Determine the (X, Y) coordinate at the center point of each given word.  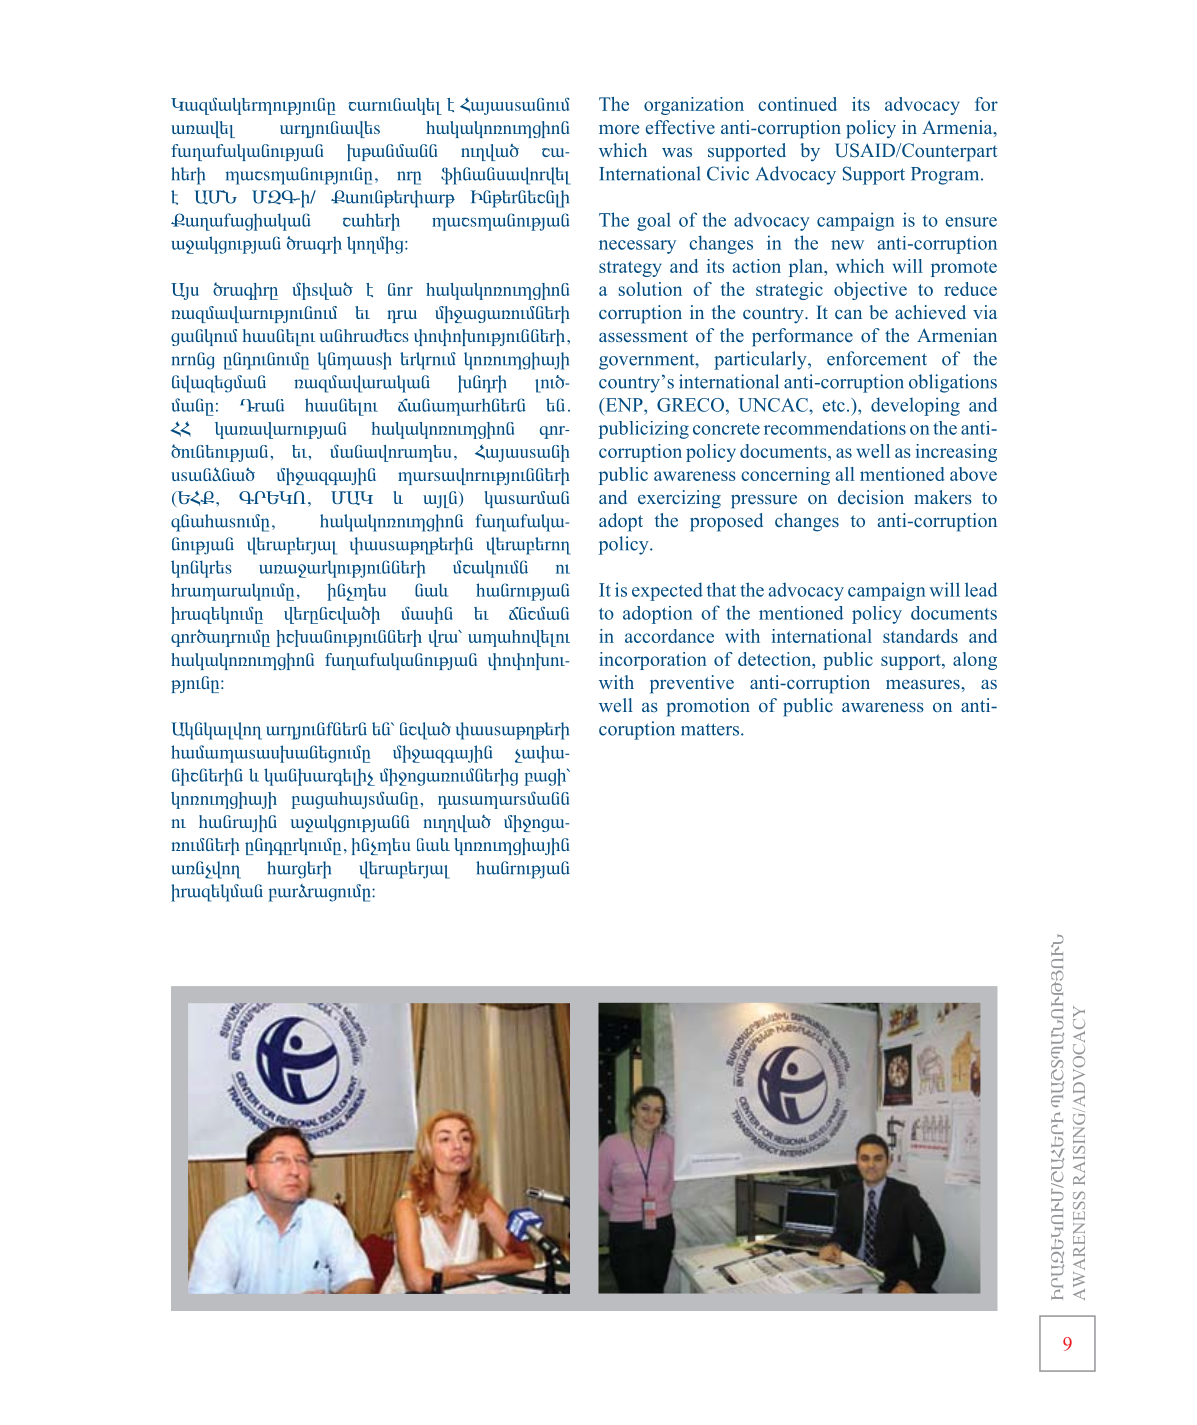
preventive (692, 684)
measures (924, 685)
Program (946, 176)
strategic (789, 291)
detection (776, 660)
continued (797, 104)
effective (680, 127)
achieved (930, 312)
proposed (726, 522)
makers (943, 497)
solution (650, 289)
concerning (785, 476)
